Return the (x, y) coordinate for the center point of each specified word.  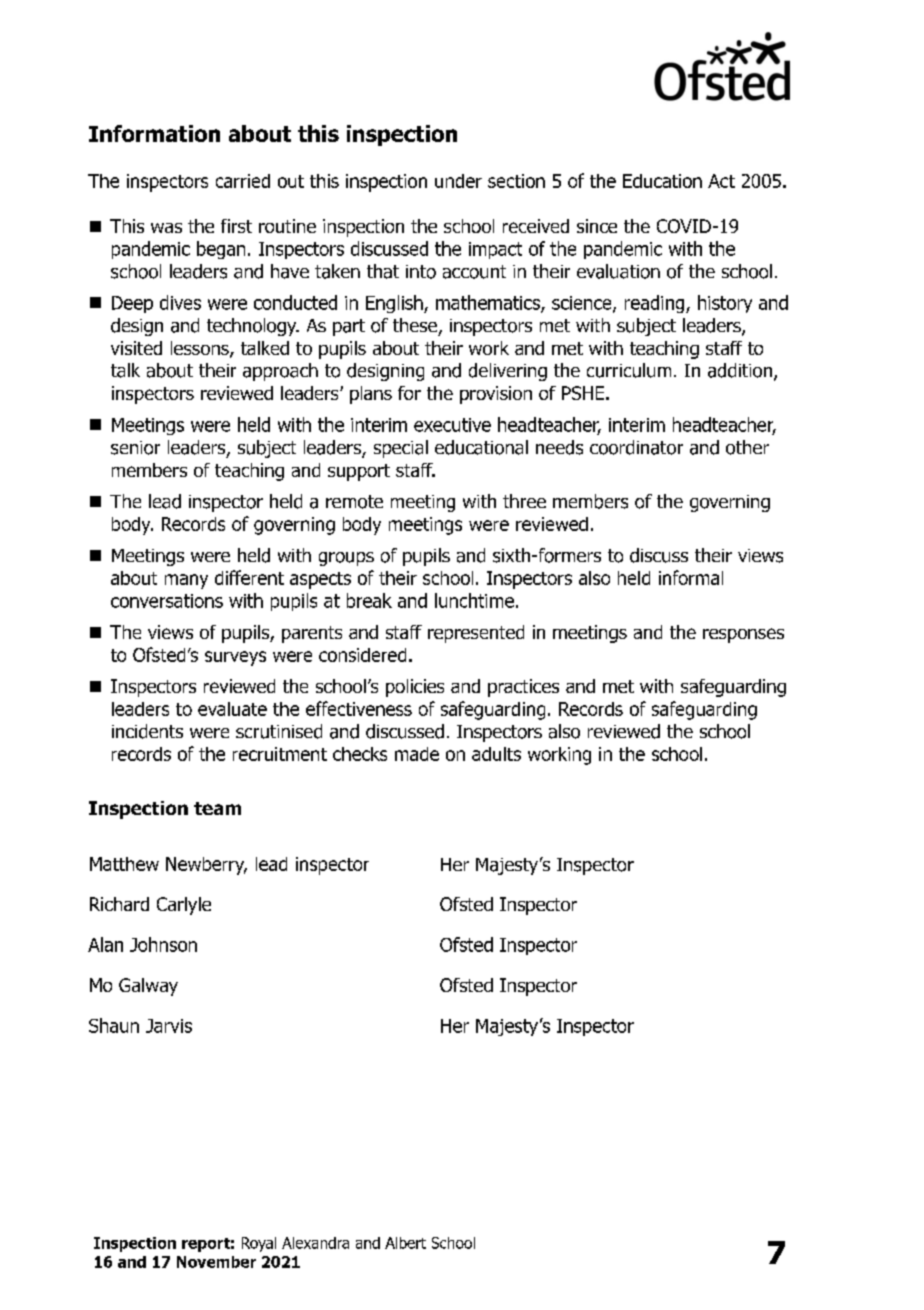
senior (135, 448)
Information (154, 133)
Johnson (163, 944)
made (417, 754)
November (216, 1262)
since (597, 226)
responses (743, 635)
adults (496, 754)
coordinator (636, 447)
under (458, 181)
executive (452, 425)
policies (415, 688)
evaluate (232, 709)
